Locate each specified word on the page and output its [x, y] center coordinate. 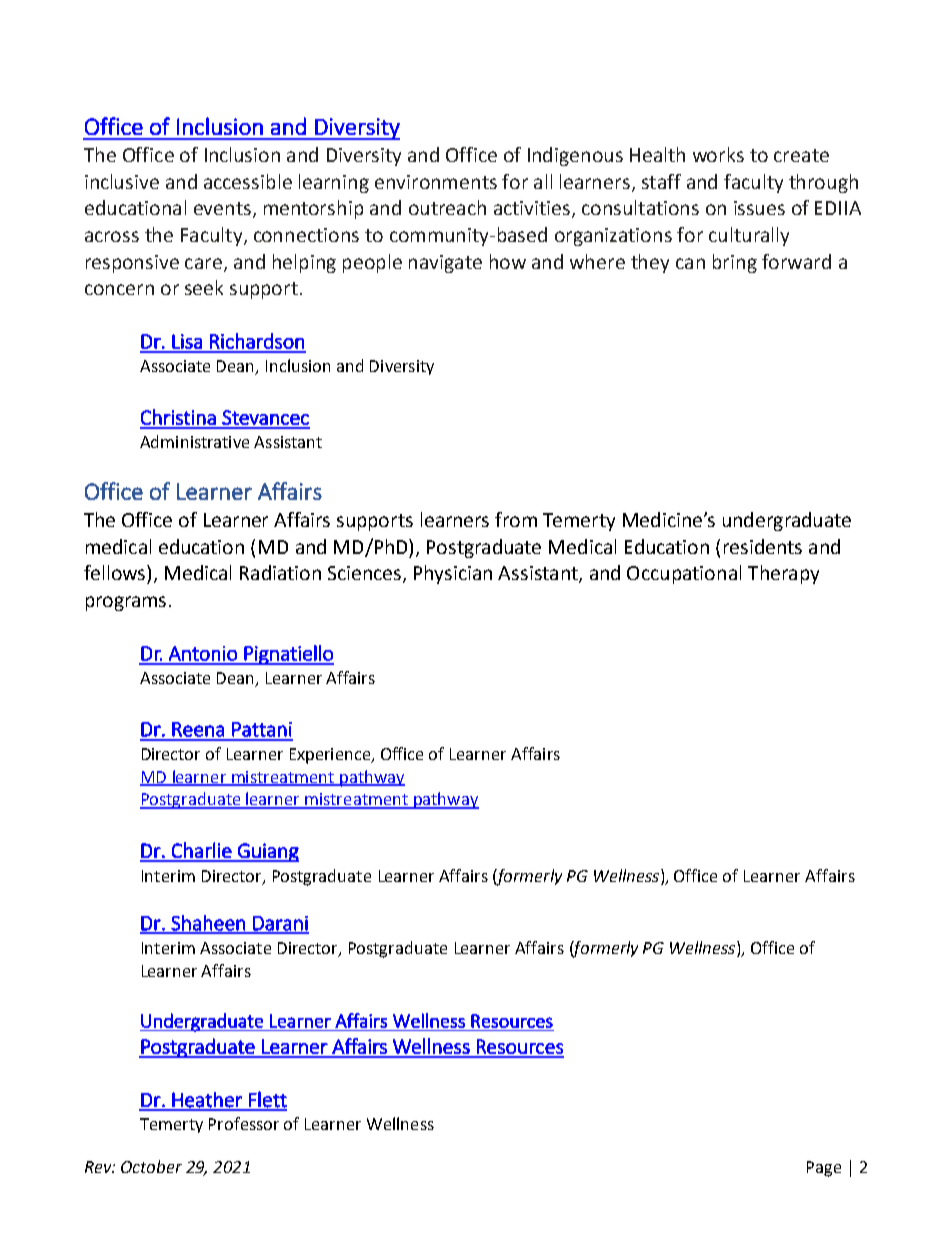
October [151, 1166]
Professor [244, 1123]
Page [824, 1169]
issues [759, 208]
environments [436, 182]
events [222, 208]
